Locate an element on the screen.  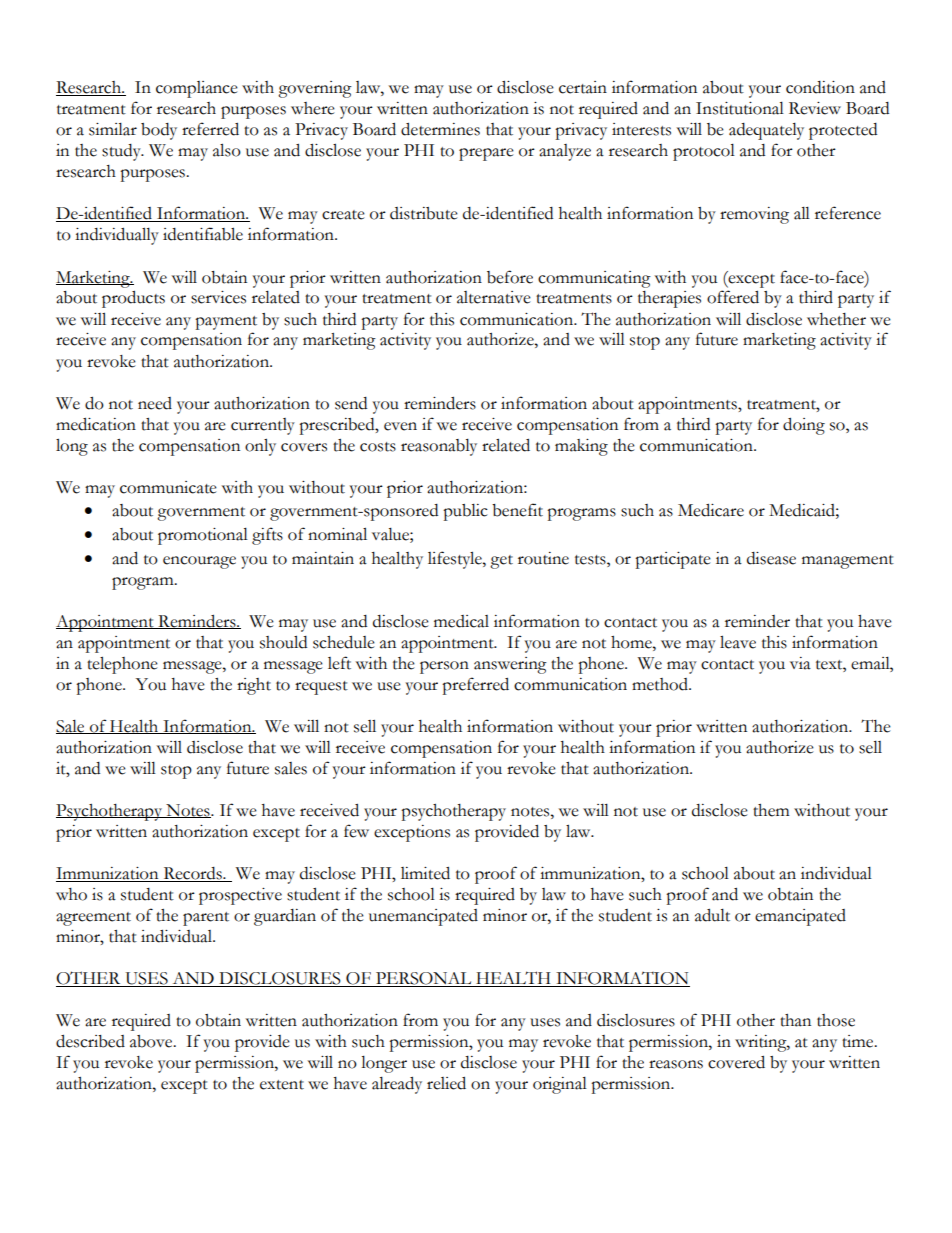
alternative is located at coordinates (494, 297).
